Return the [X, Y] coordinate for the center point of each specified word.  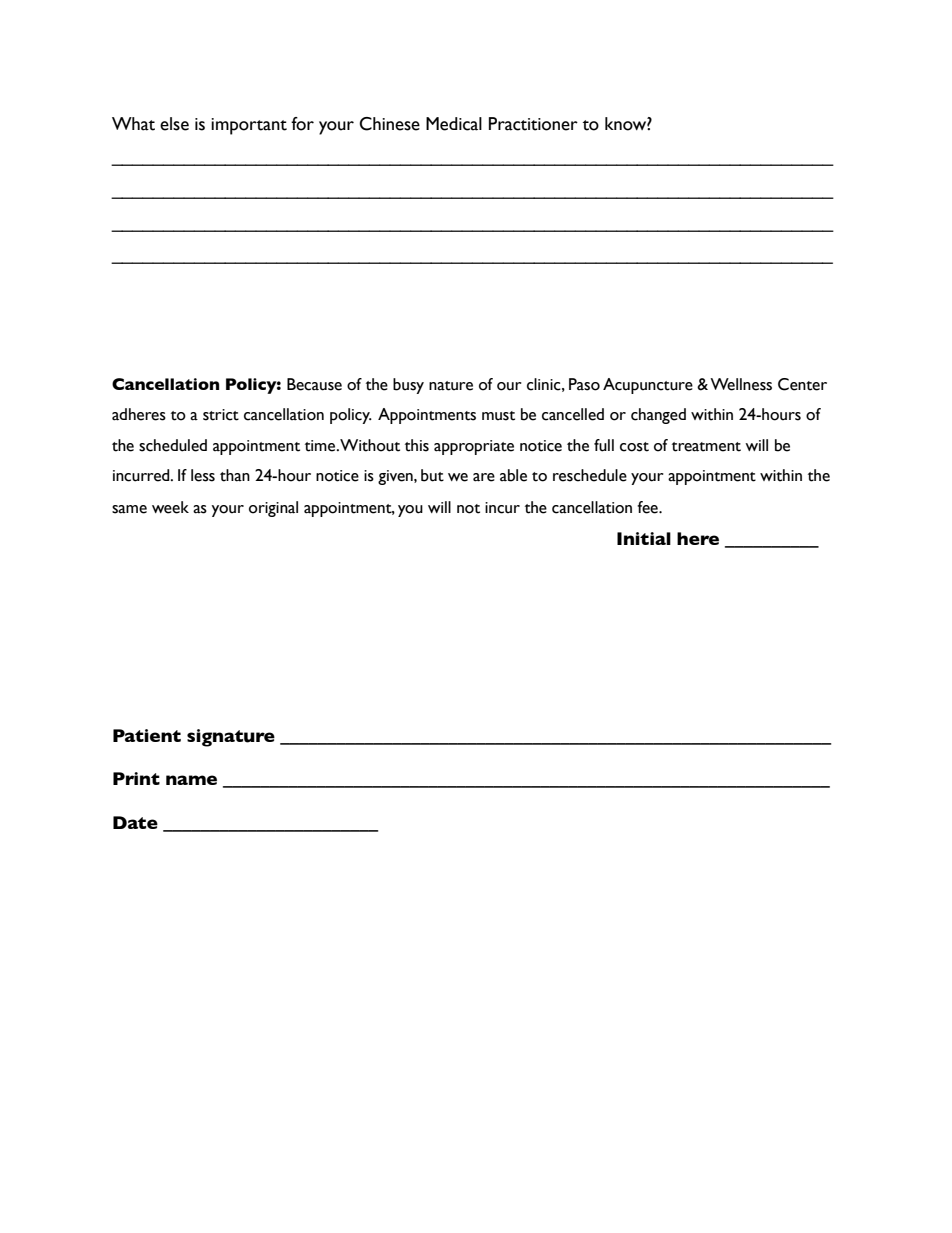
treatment [706, 447]
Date [135, 822]
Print [136, 778]
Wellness [741, 384]
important [249, 126]
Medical [454, 124]
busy [408, 386]
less [203, 475]
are [484, 477]
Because [314, 384]
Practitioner [533, 124]
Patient [147, 735]
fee [648, 507]
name [191, 780]
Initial [644, 538]
